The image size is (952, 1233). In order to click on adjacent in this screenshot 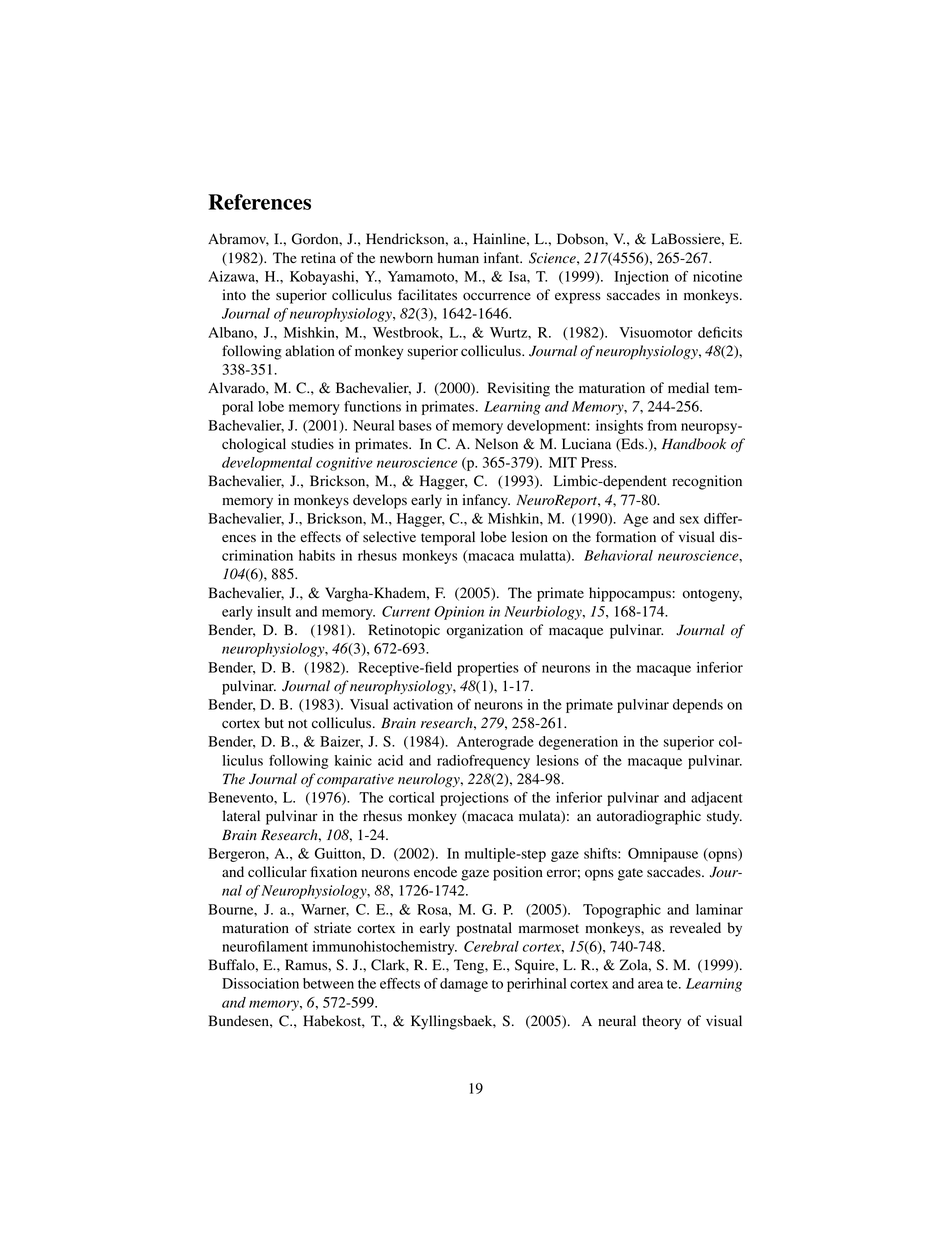, I will do `click(717, 799)`.
